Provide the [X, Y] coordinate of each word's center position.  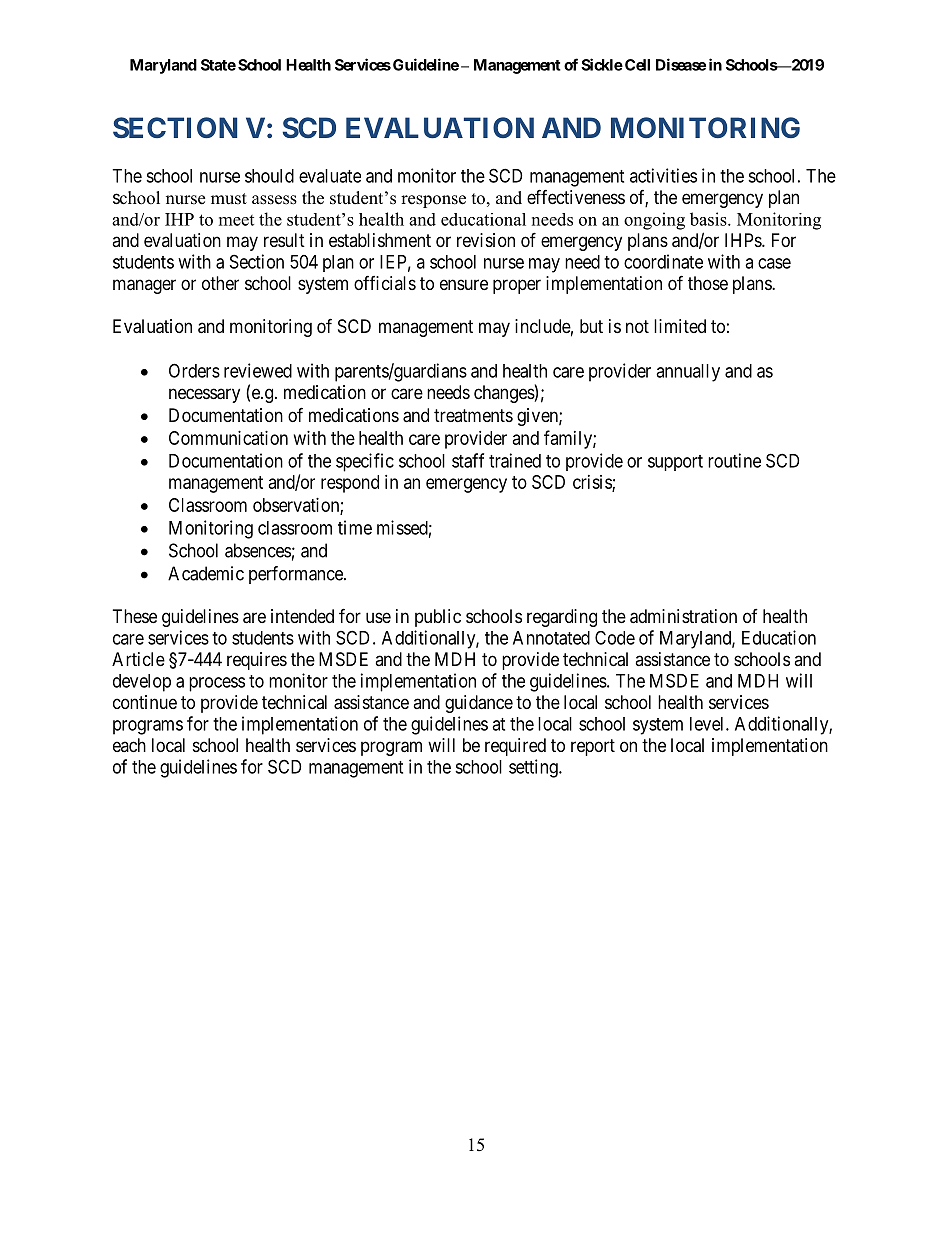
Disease [681, 64]
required [515, 747]
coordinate [663, 261]
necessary [204, 395]
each [129, 745]
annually [688, 373]
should [269, 176]
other [220, 283]
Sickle [602, 64]
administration [683, 616]
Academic [206, 573]
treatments [473, 415]
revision [486, 240]
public [438, 618]
